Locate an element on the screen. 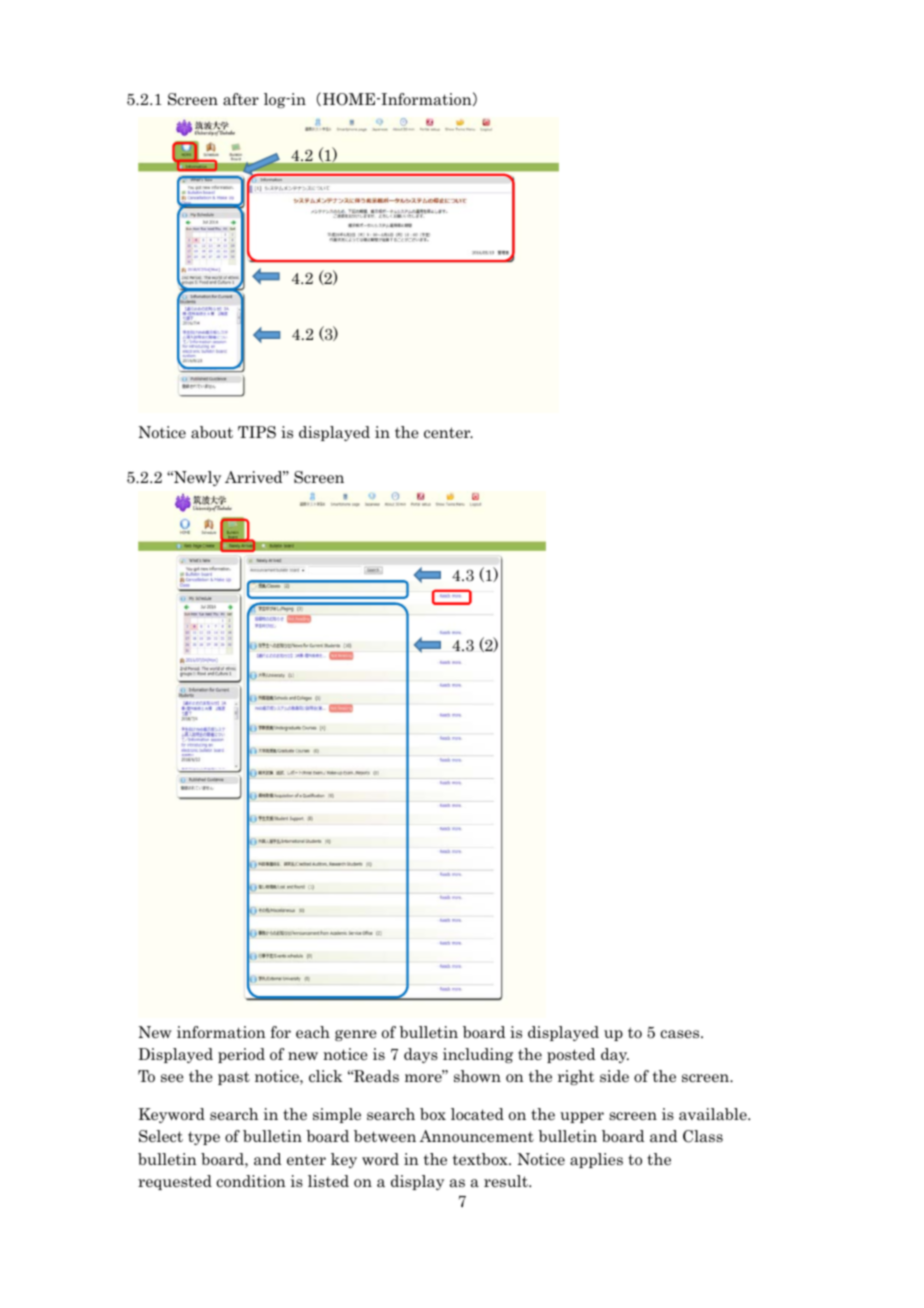  after is located at coordinates (241, 99).
